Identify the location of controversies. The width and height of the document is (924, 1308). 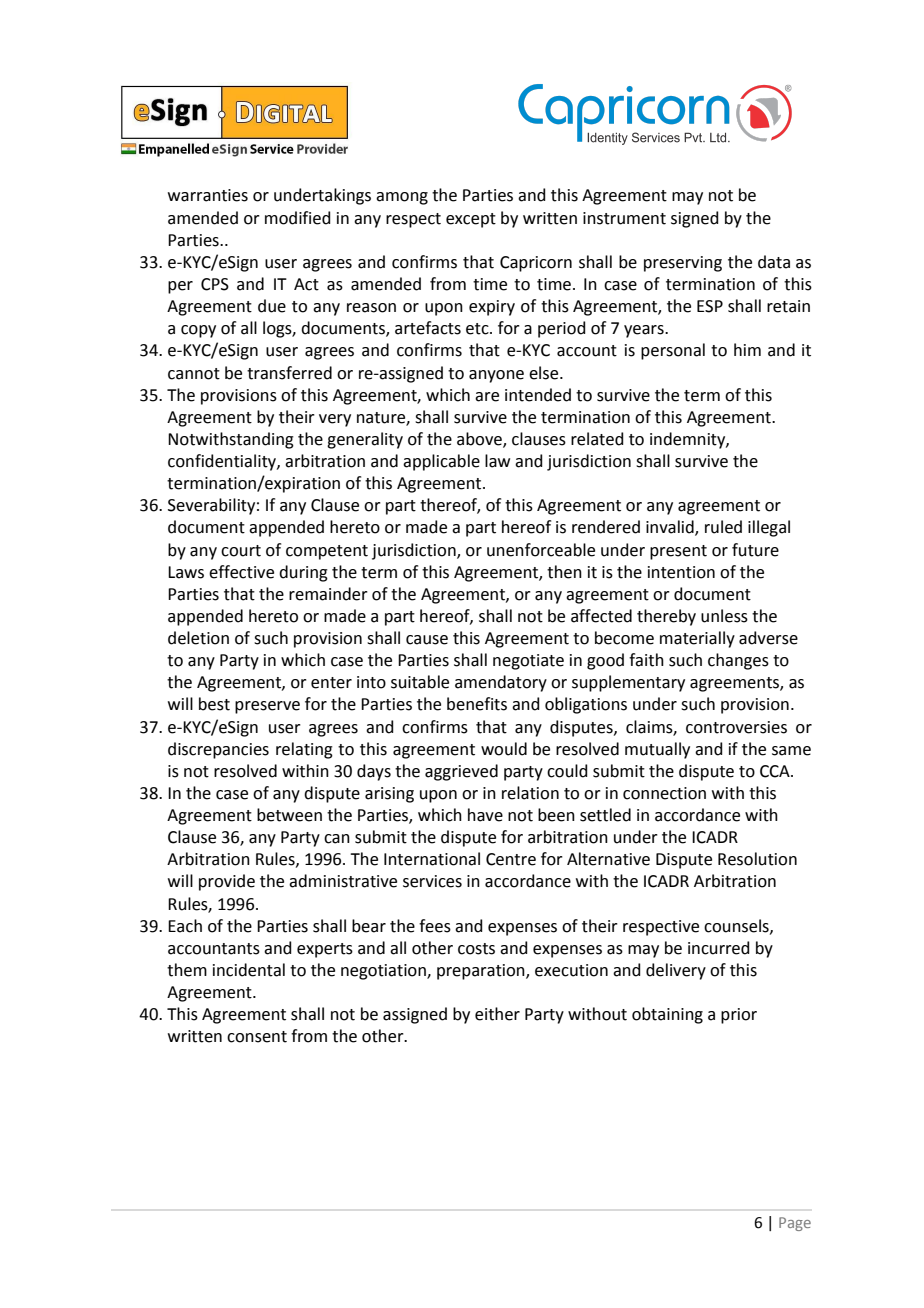
(736, 727).
